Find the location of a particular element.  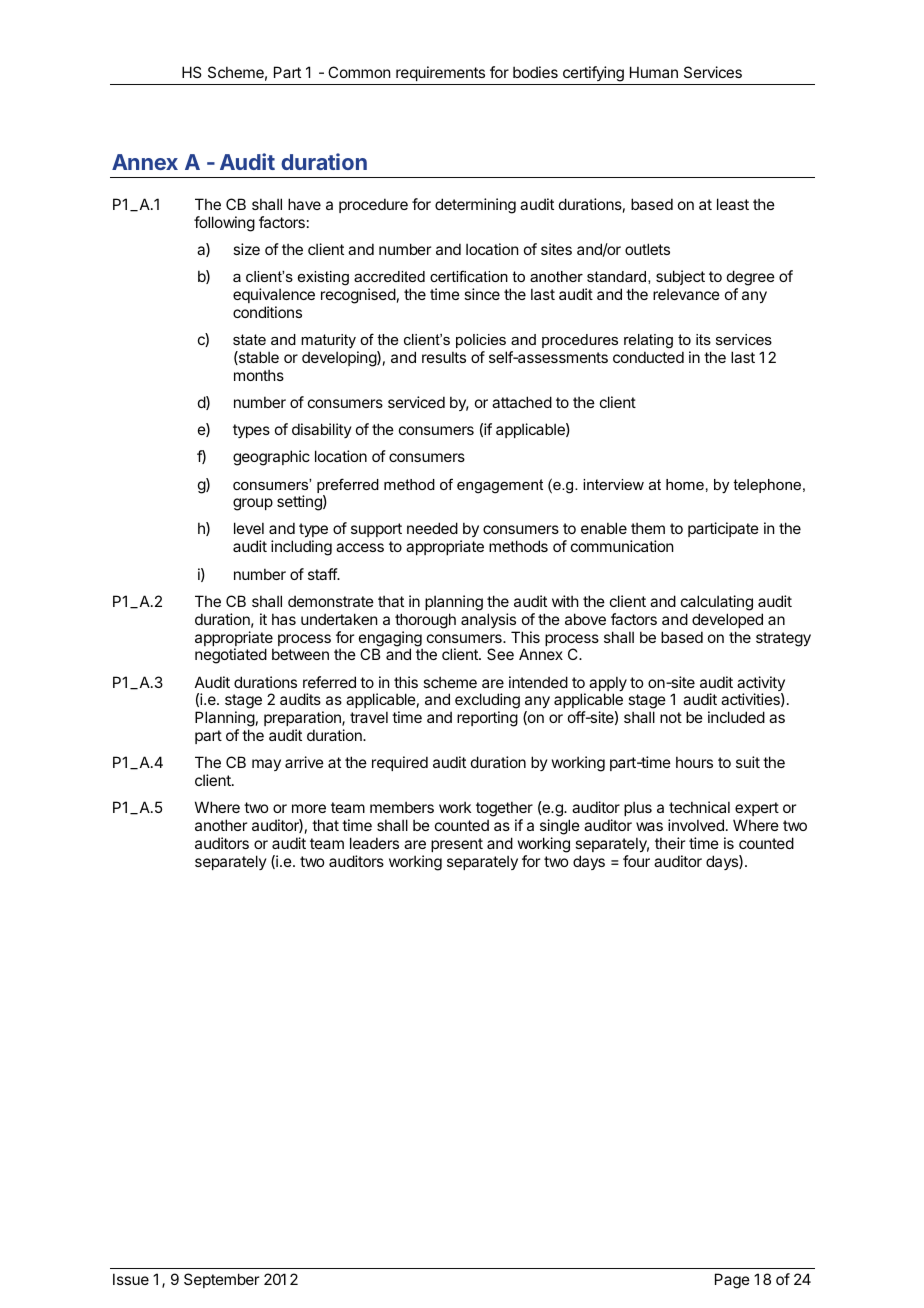

excluding is located at coordinates (487, 702).
